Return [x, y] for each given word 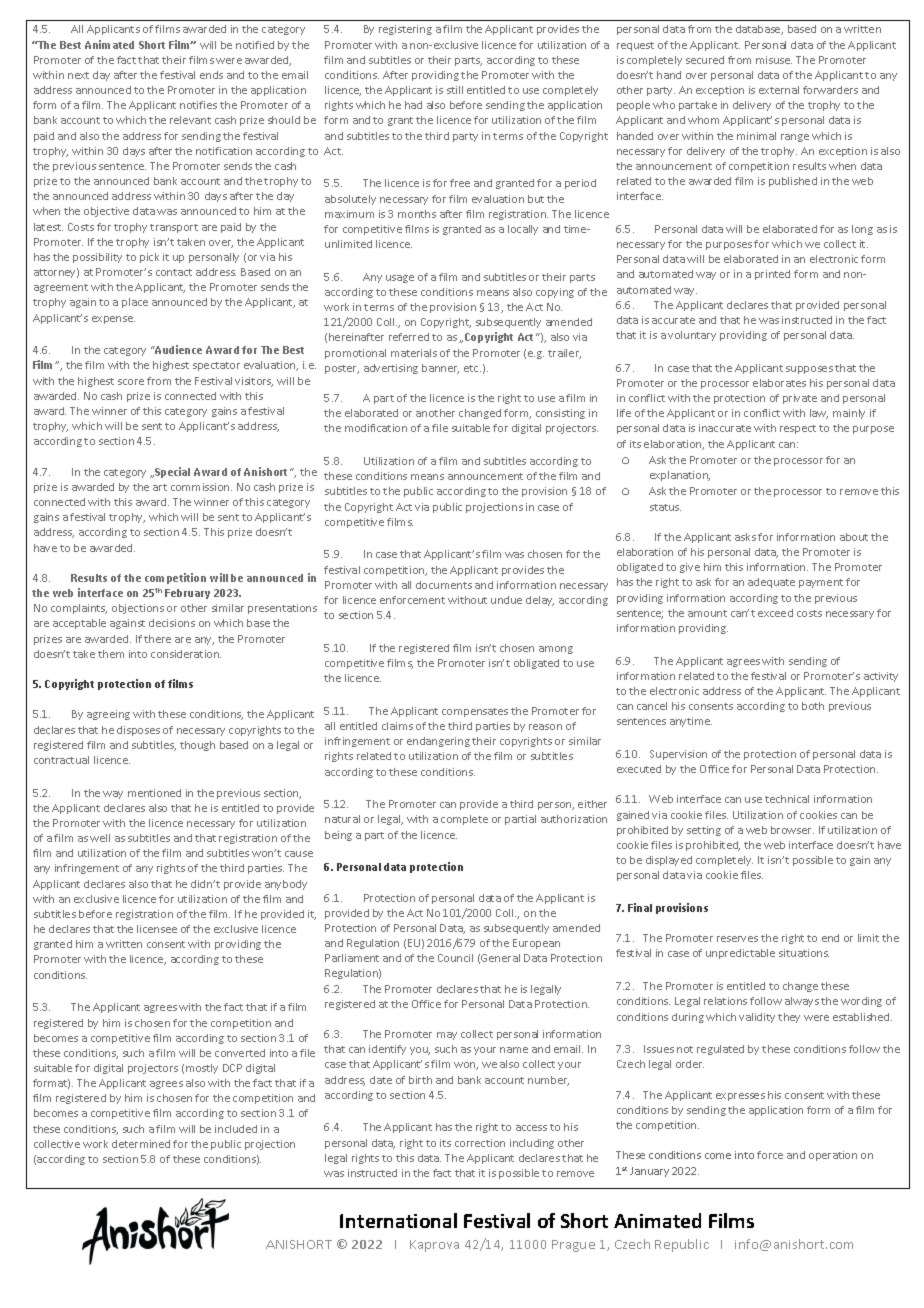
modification [376, 428]
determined [141, 1144]
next [78, 75]
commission [201, 487]
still [455, 90]
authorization [574, 819]
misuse [774, 60]
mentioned [154, 793]
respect [798, 429]
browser [792, 830]
